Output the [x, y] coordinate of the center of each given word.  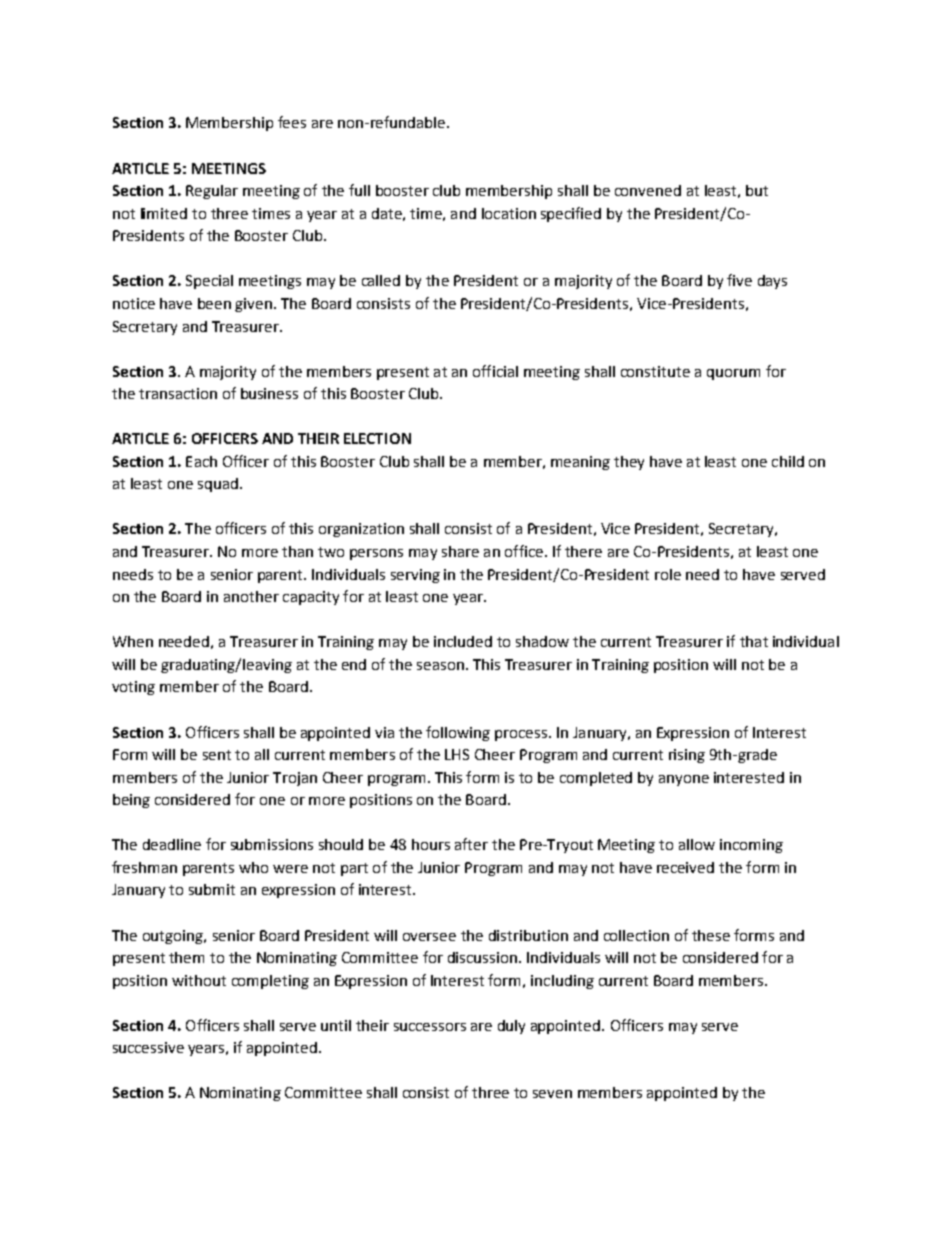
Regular [212, 192]
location [509, 213]
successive [148, 1047]
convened [648, 190]
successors [430, 1027]
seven [552, 1094]
